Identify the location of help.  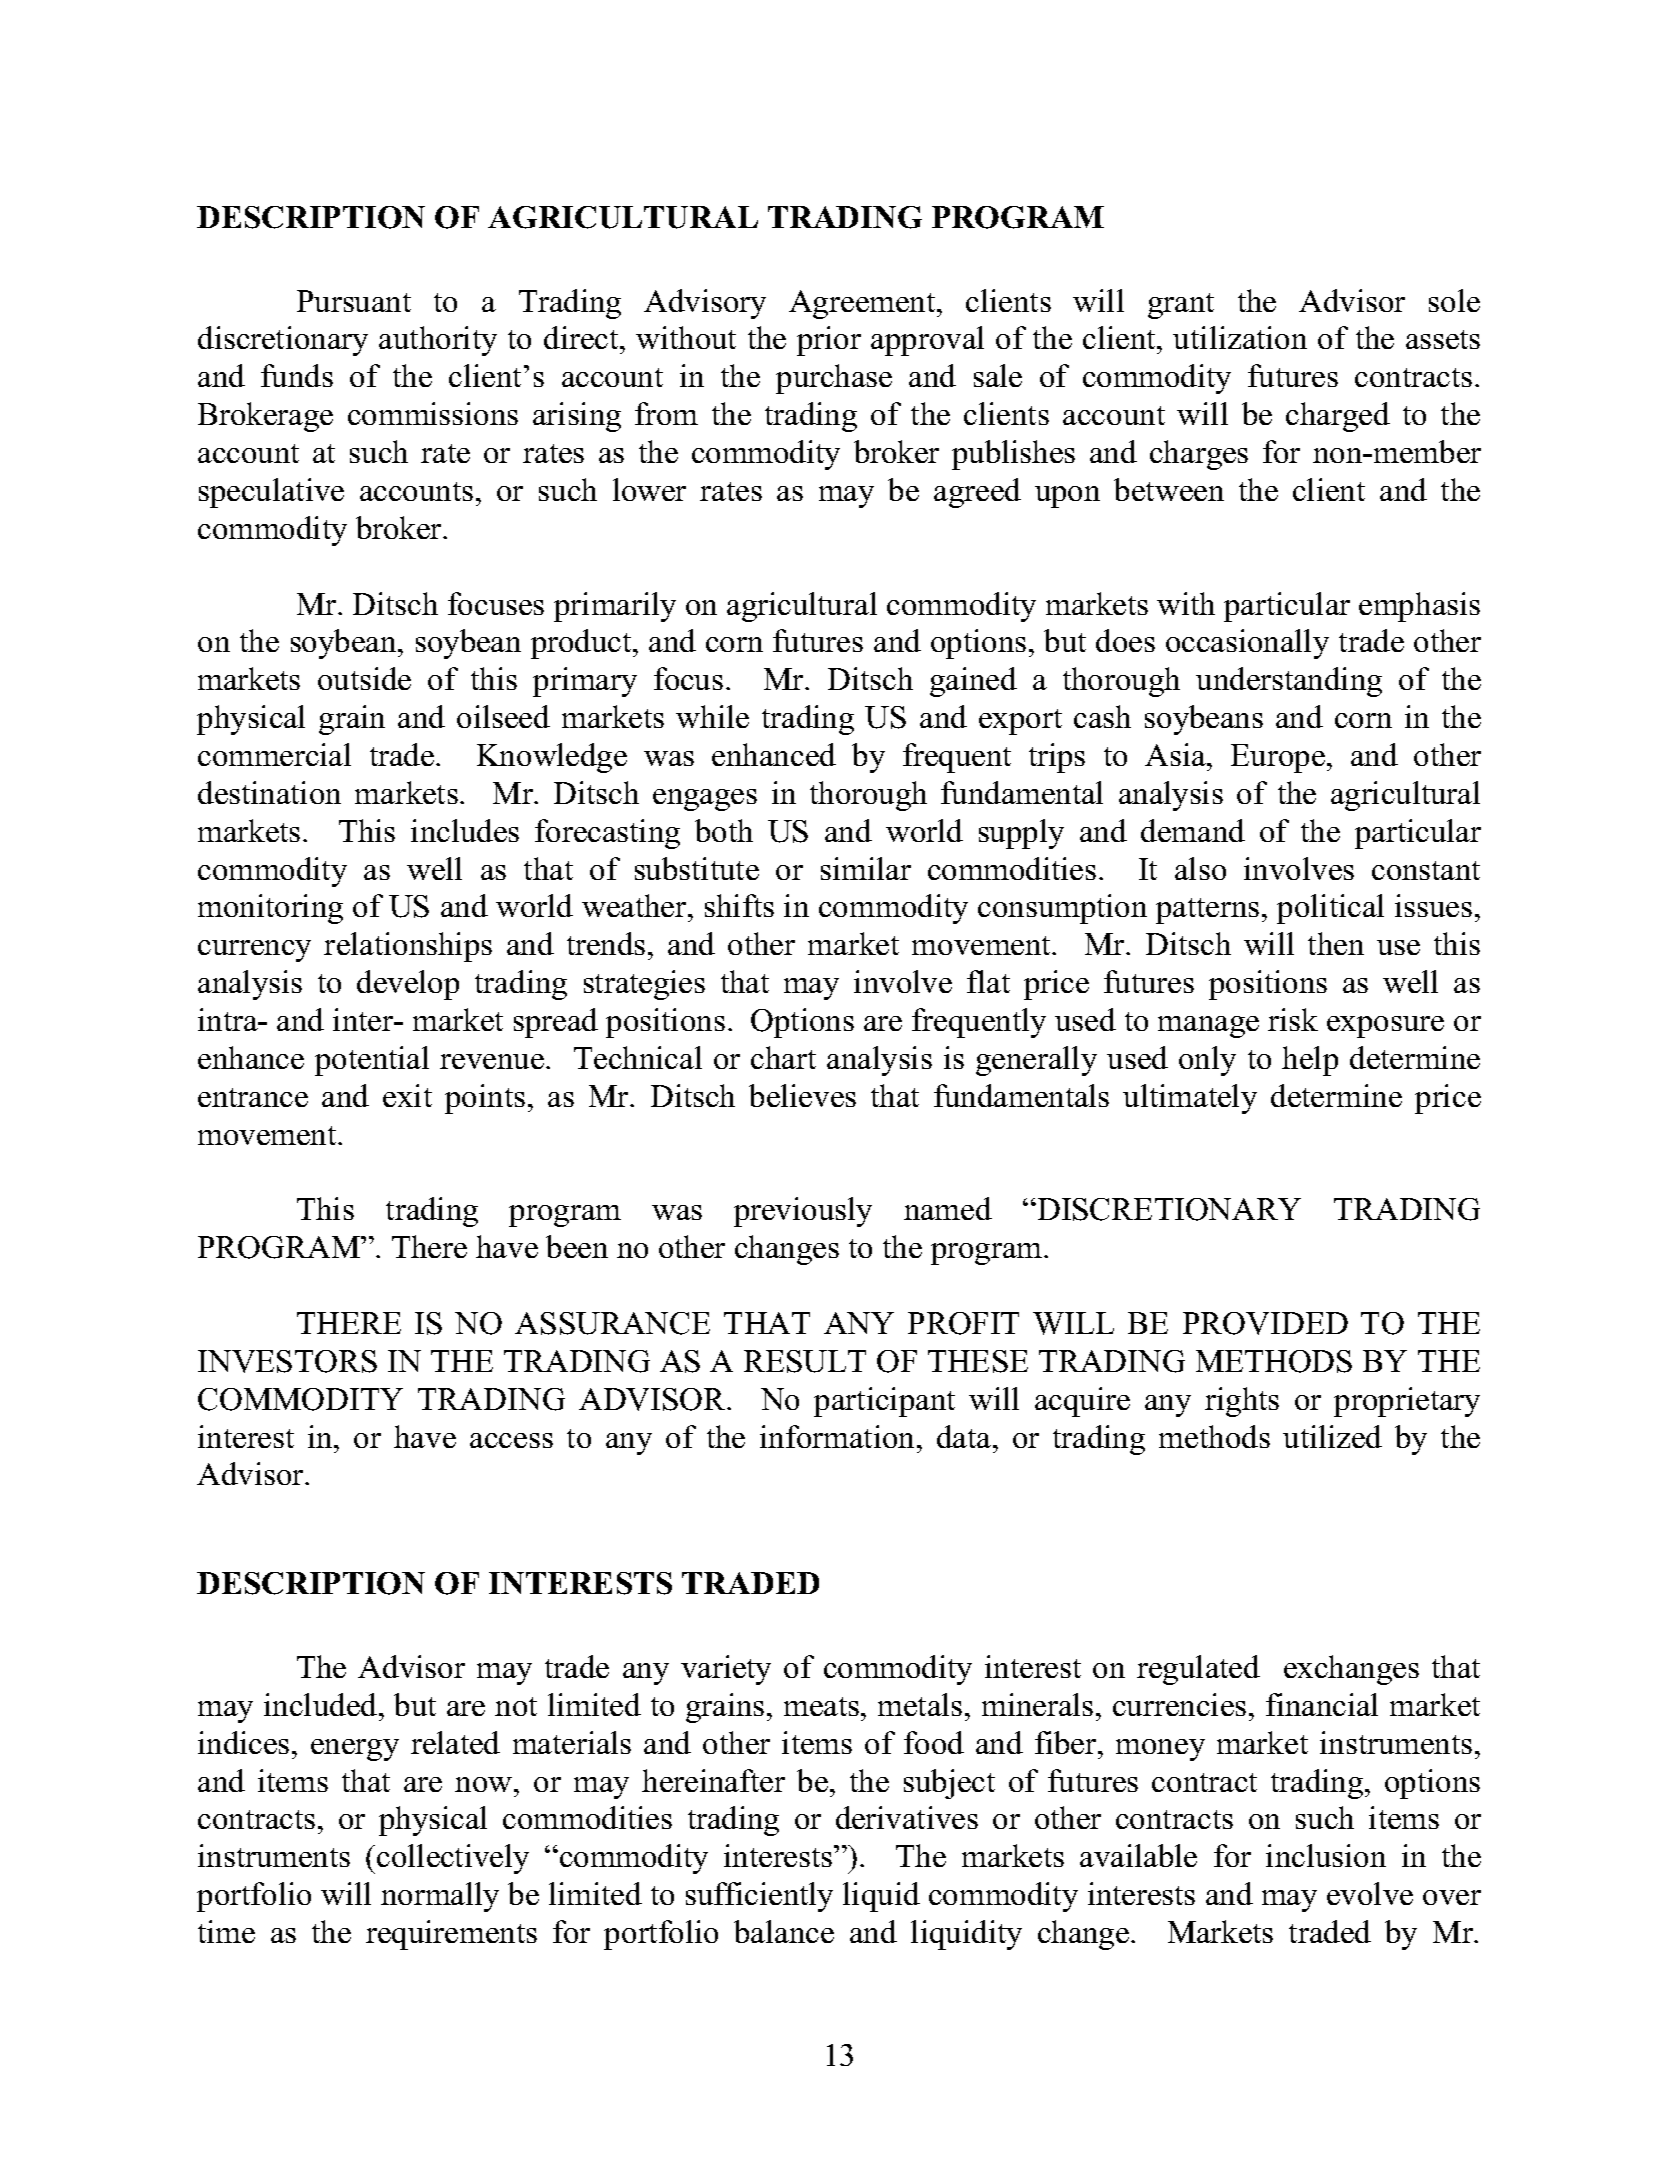
(1310, 1061).
